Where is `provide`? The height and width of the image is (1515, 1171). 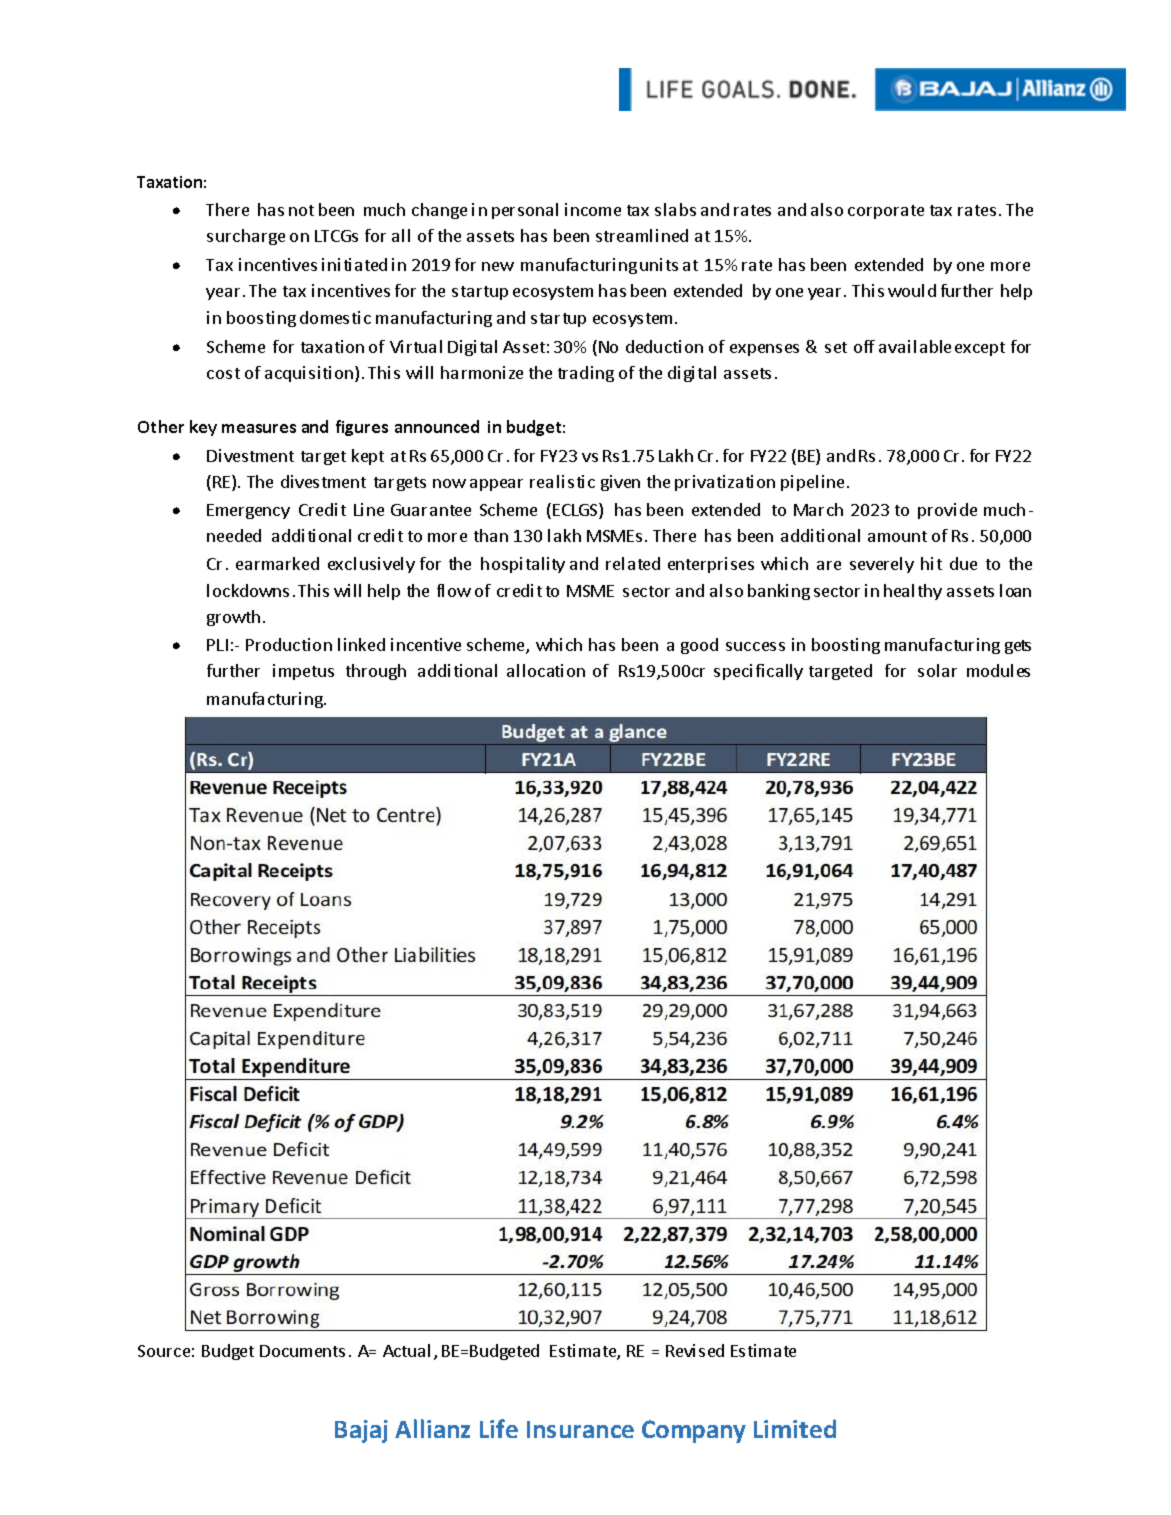
provide is located at coordinates (947, 511).
